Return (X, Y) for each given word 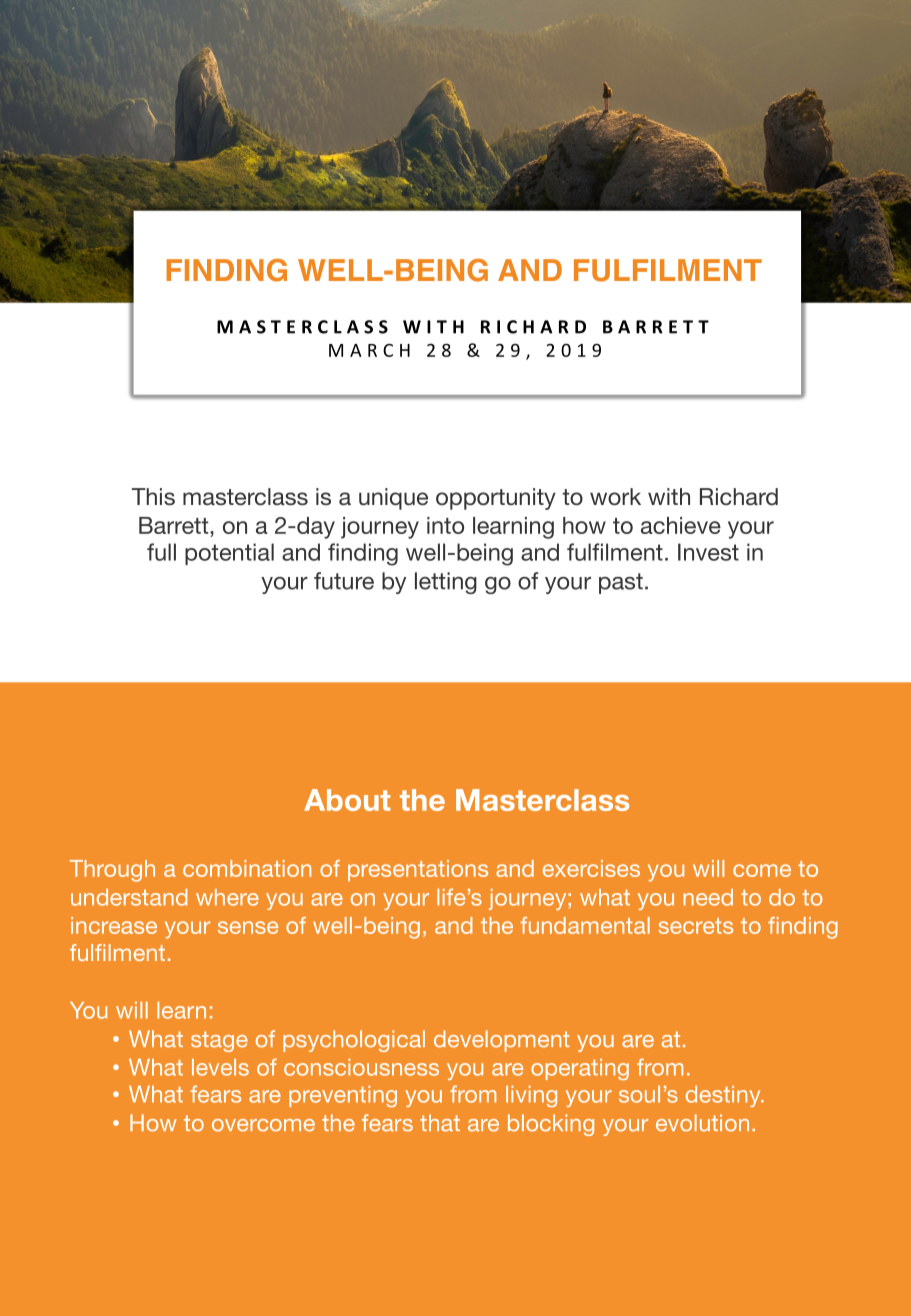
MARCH (369, 350)
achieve (681, 525)
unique (393, 499)
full (161, 552)
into (445, 525)
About (347, 800)
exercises (591, 868)
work (615, 497)
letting (446, 583)
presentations (418, 870)
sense (248, 927)
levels (220, 1067)
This (153, 496)
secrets (696, 926)
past (621, 583)
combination (247, 868)
